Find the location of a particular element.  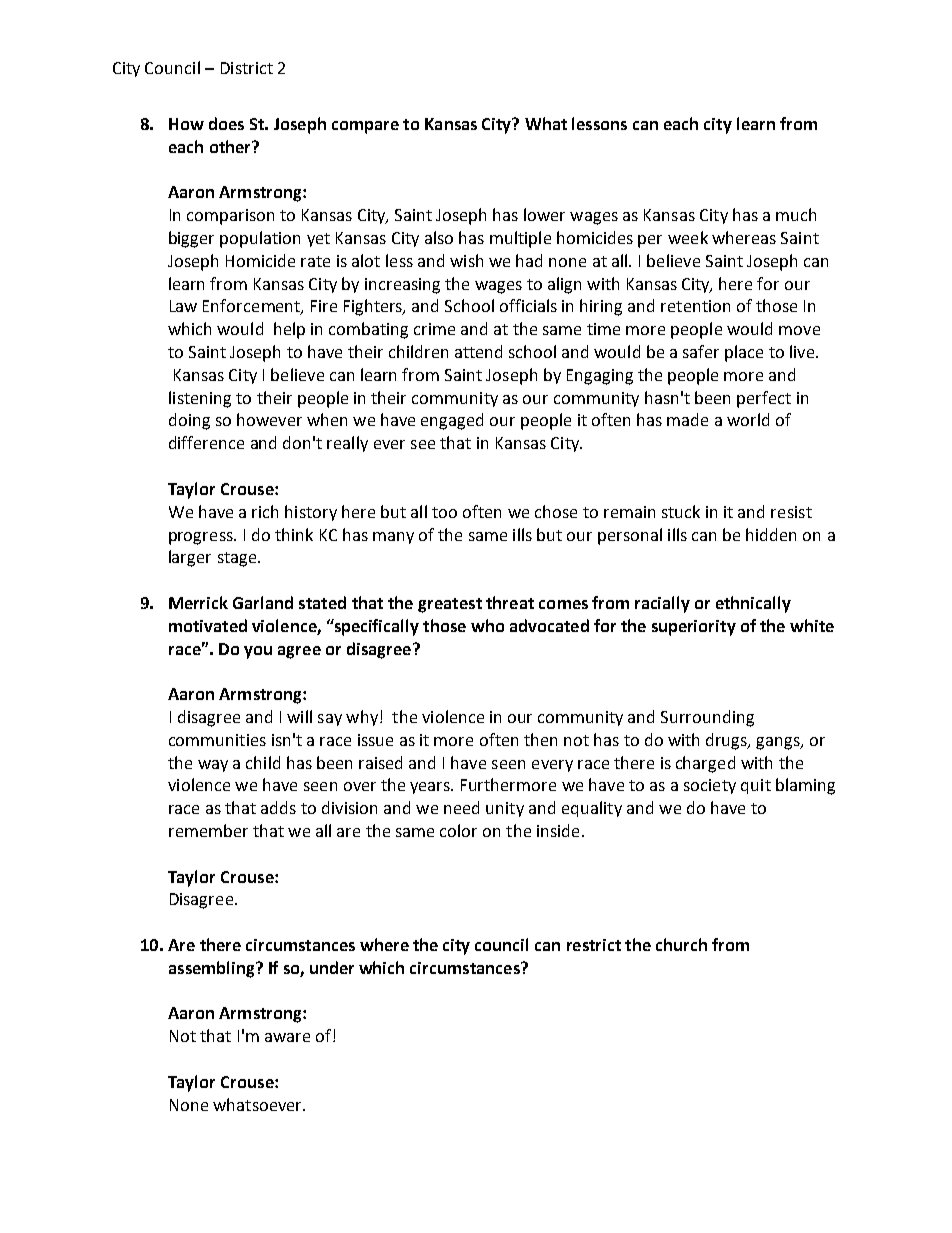

compare is located at coordinates (365, 127).
